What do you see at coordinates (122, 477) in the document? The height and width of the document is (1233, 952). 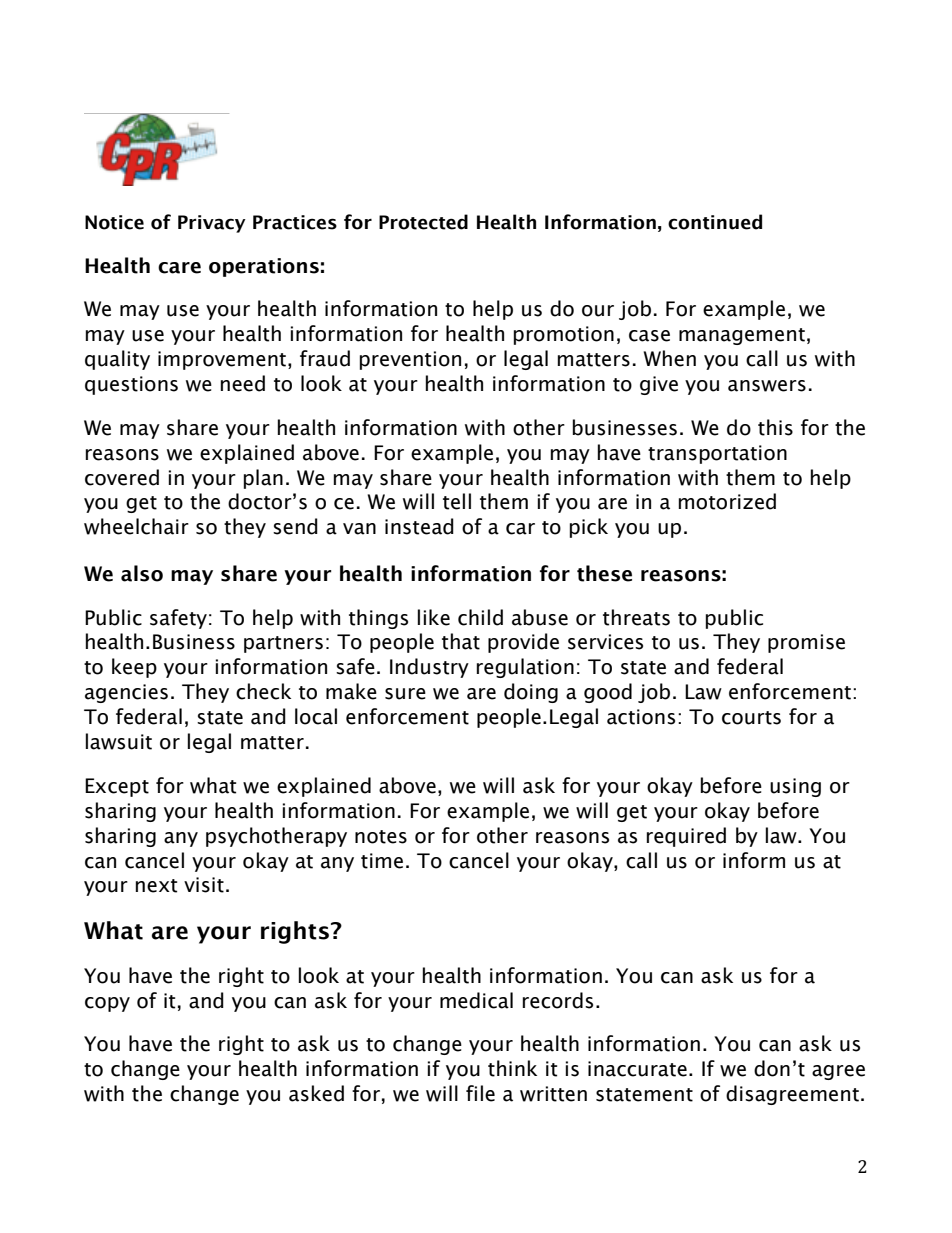 I see `covered` at bounding box center [122, 477].
